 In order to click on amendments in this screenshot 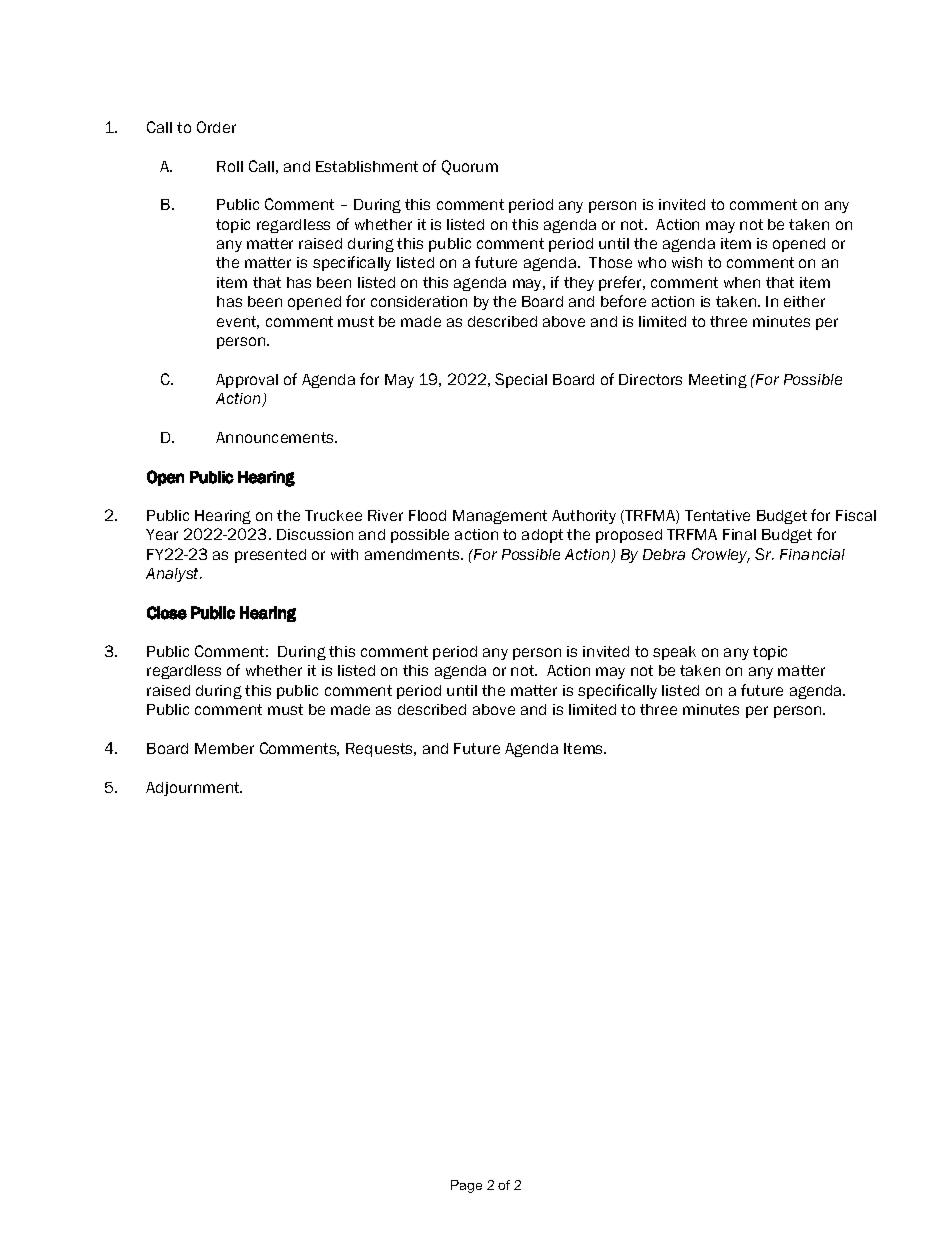, I will do `click(413, 554)`.
